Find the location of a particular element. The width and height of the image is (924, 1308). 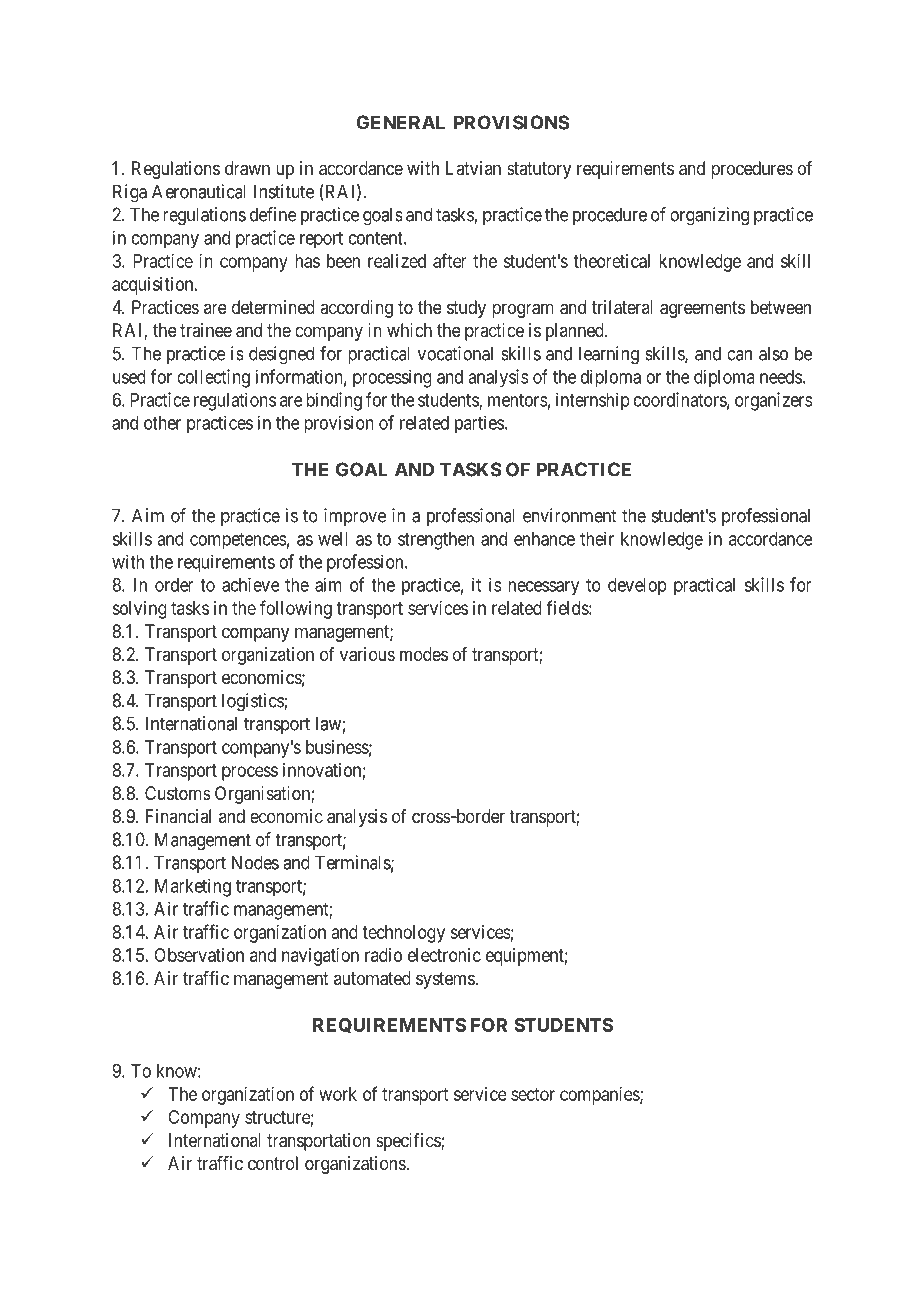

technology is located at coordinates (403, 934).
